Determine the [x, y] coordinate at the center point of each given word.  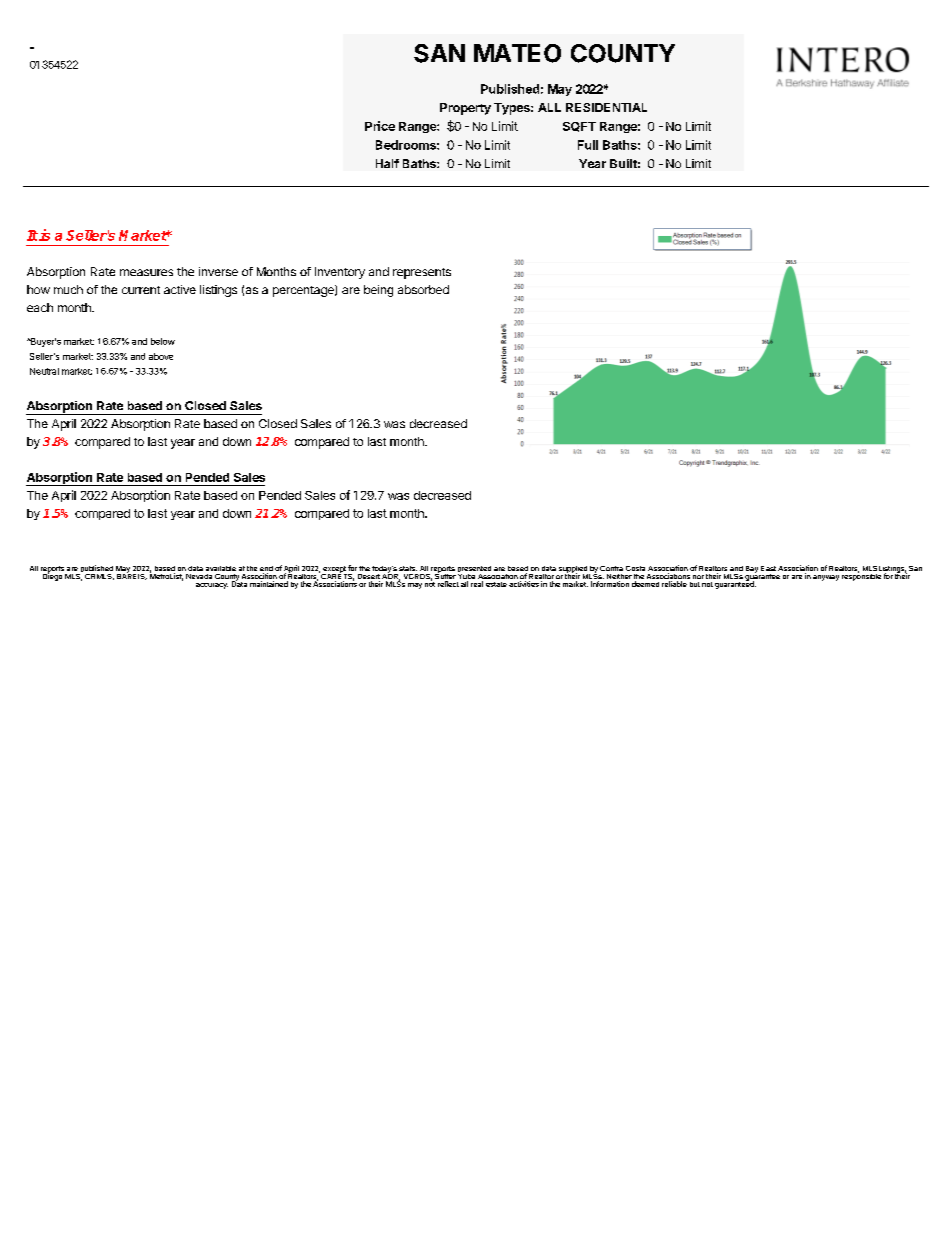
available [221, 568]
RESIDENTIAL [606, 107]
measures [146, 272]
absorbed [423, 289]
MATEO [517, 53]
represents [422, 273]
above [161, 356]
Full [588, 145]
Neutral [44, 371]
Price [380, 126]
